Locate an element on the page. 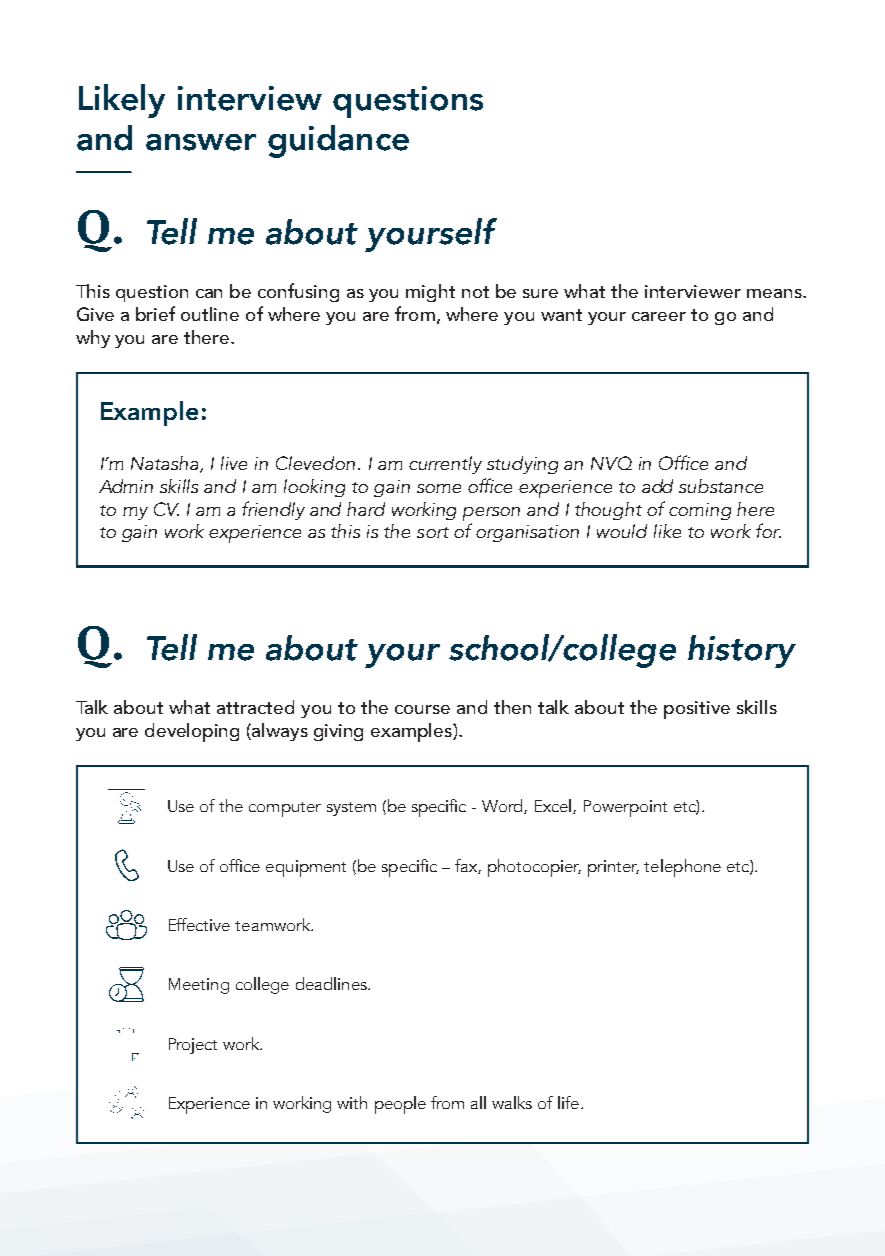 Image resolution: width=885 pixels, height=1256 pixels. means is located at coordinates (775, 293).
